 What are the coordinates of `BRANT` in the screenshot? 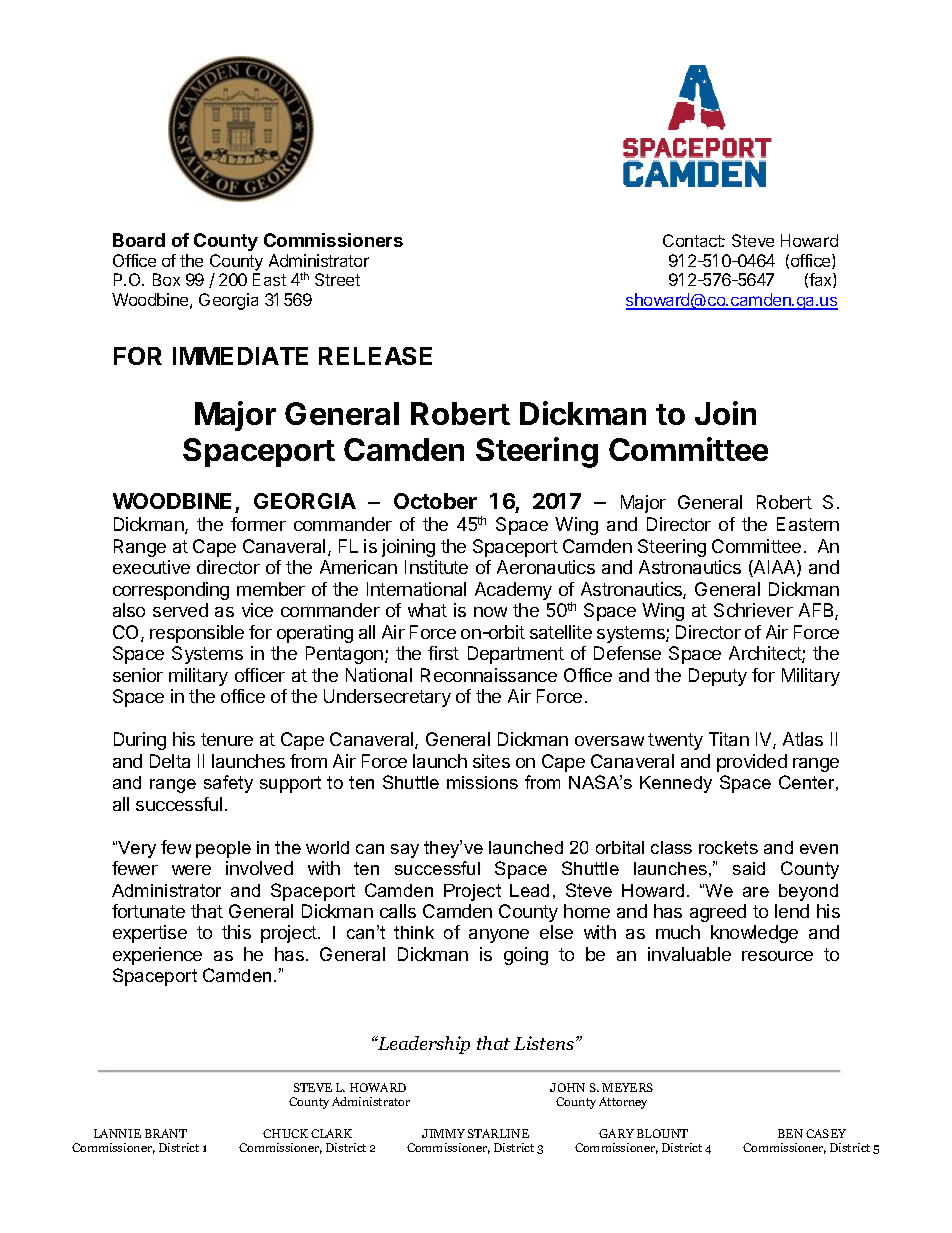 It's located at (166, 1133).
